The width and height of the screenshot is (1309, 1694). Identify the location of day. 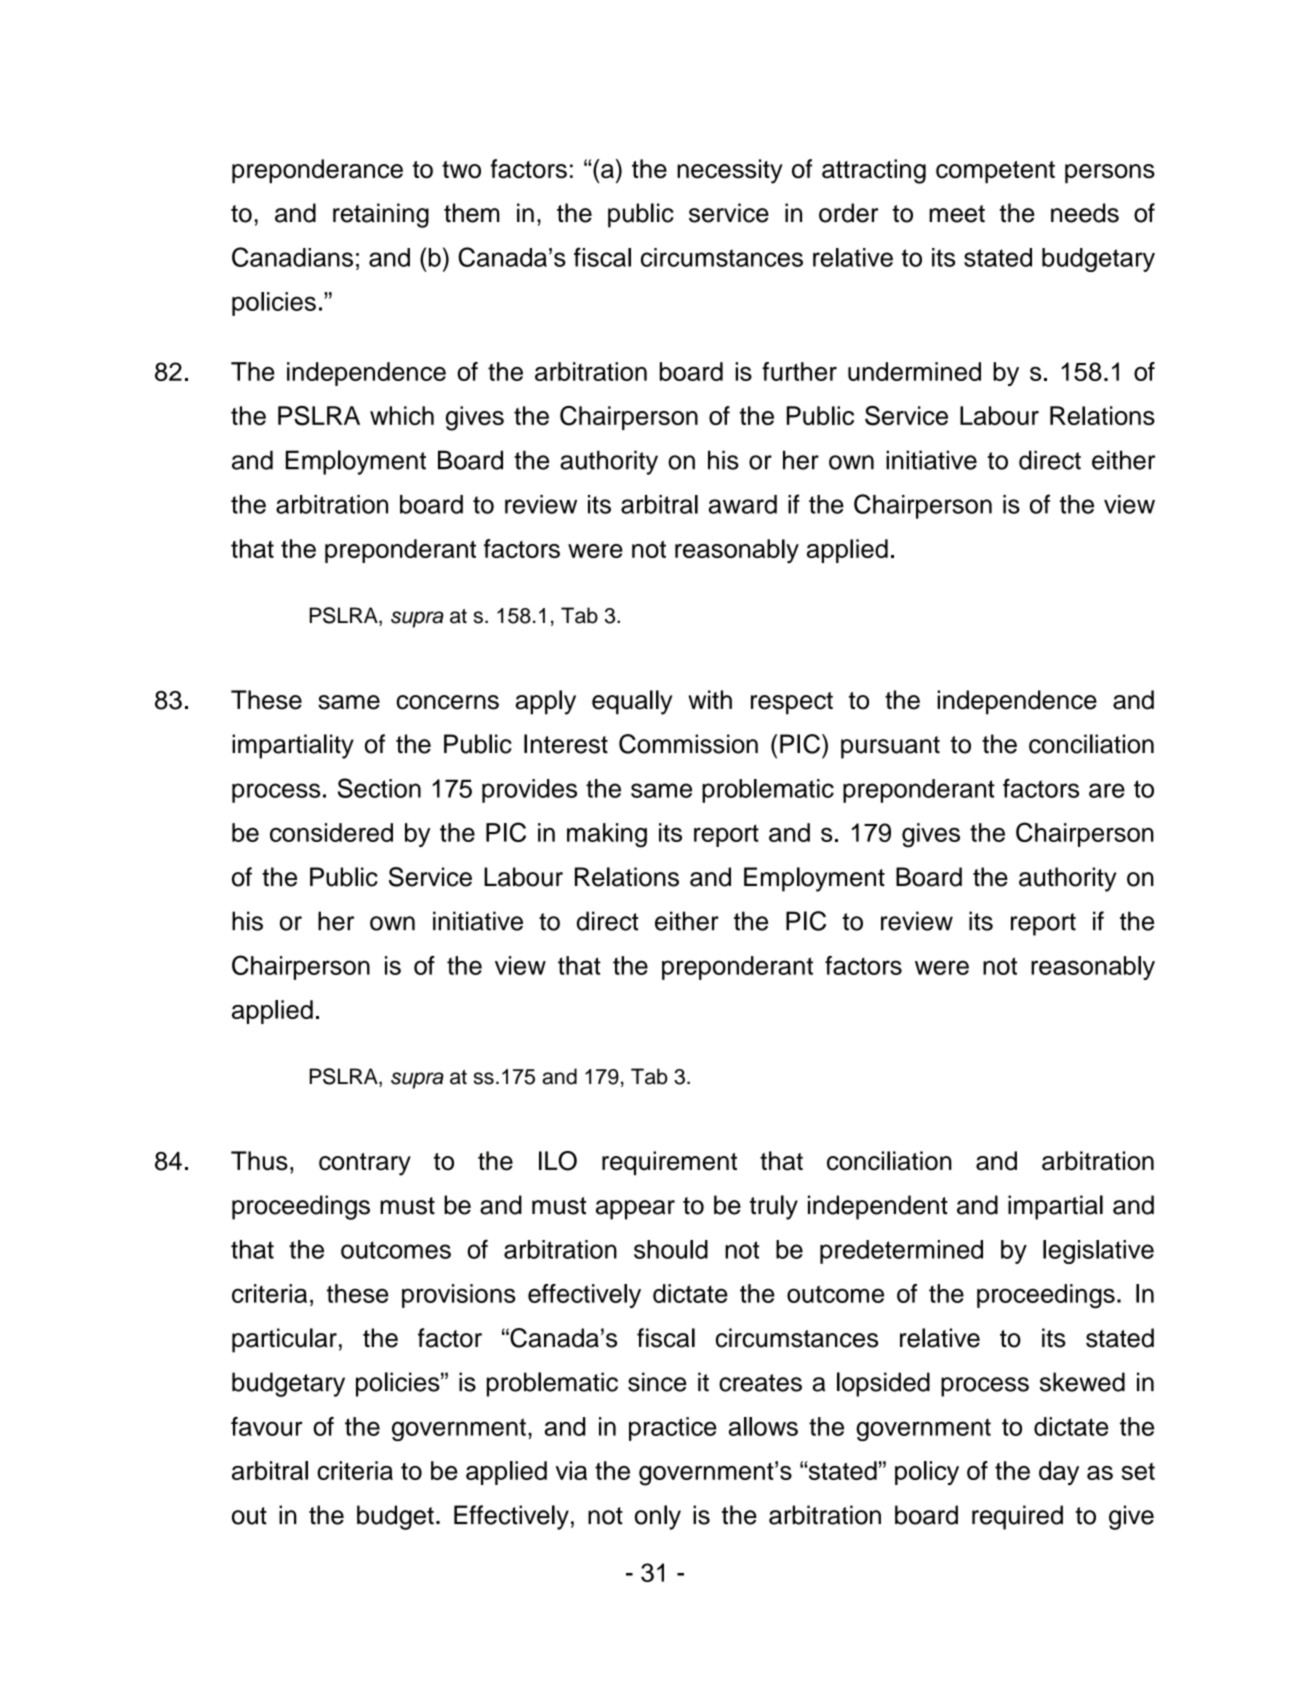
(1059, 1473).
